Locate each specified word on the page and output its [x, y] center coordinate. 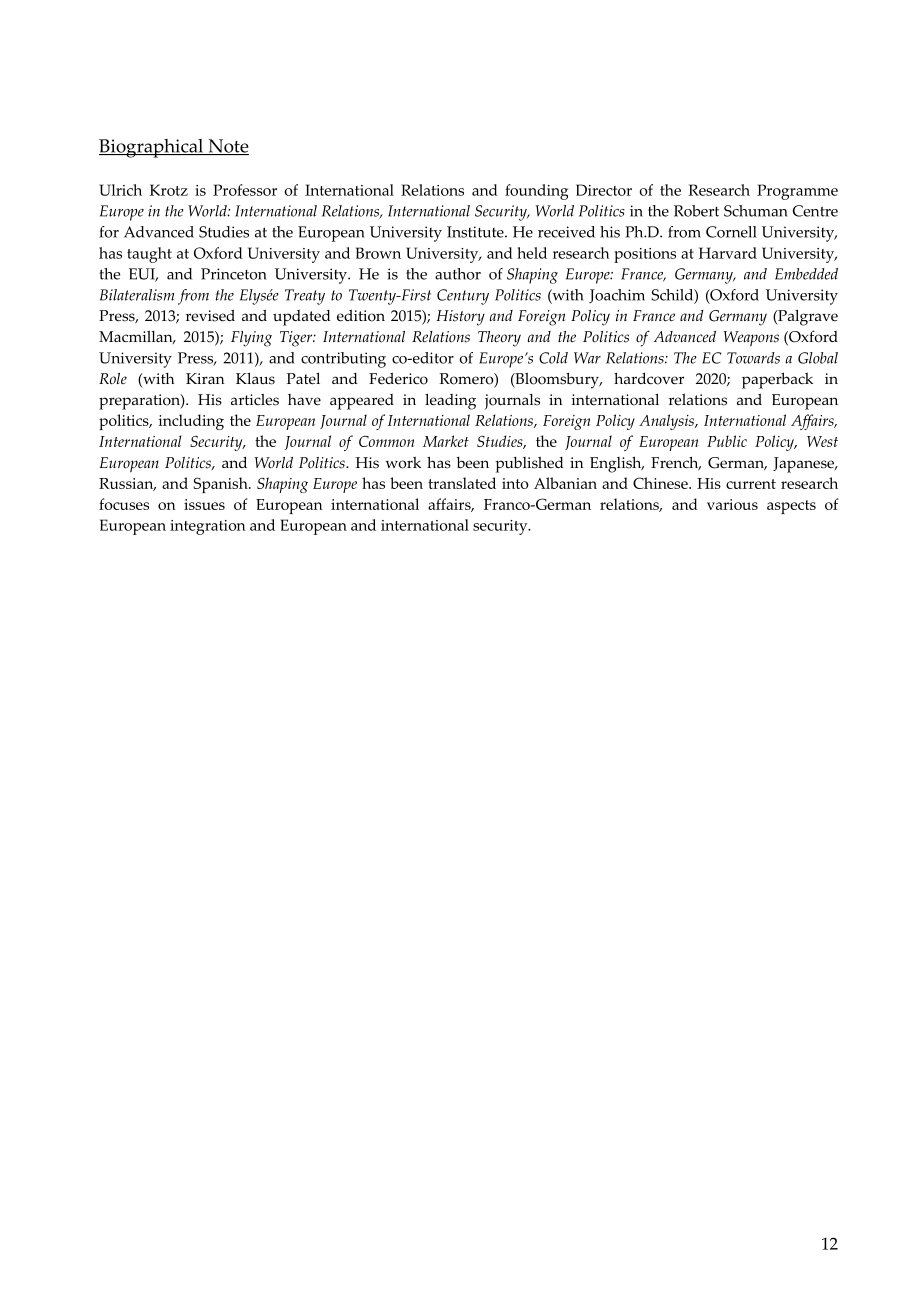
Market [446, 441]
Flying [251, 339]
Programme [797, 192]
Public [727, 441]
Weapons [751, 339]
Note [227, 147]
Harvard [728, 253]
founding [536, 192]
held [532, 253]
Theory [499, 339]
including [191, 422]
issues [204, 504]
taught [149, 255]
